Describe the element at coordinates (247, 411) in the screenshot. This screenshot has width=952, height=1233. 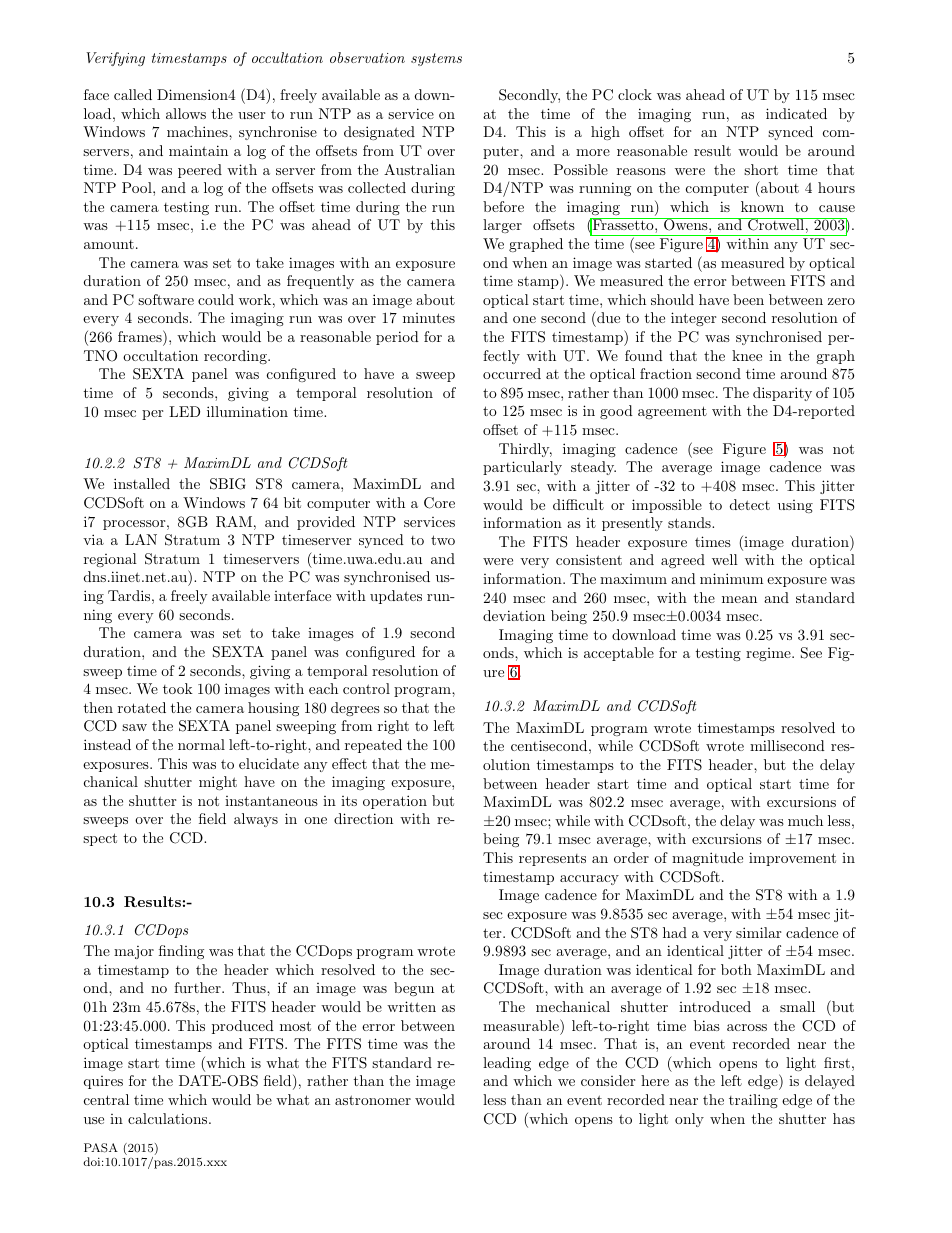
I see `illumination` at that location.
